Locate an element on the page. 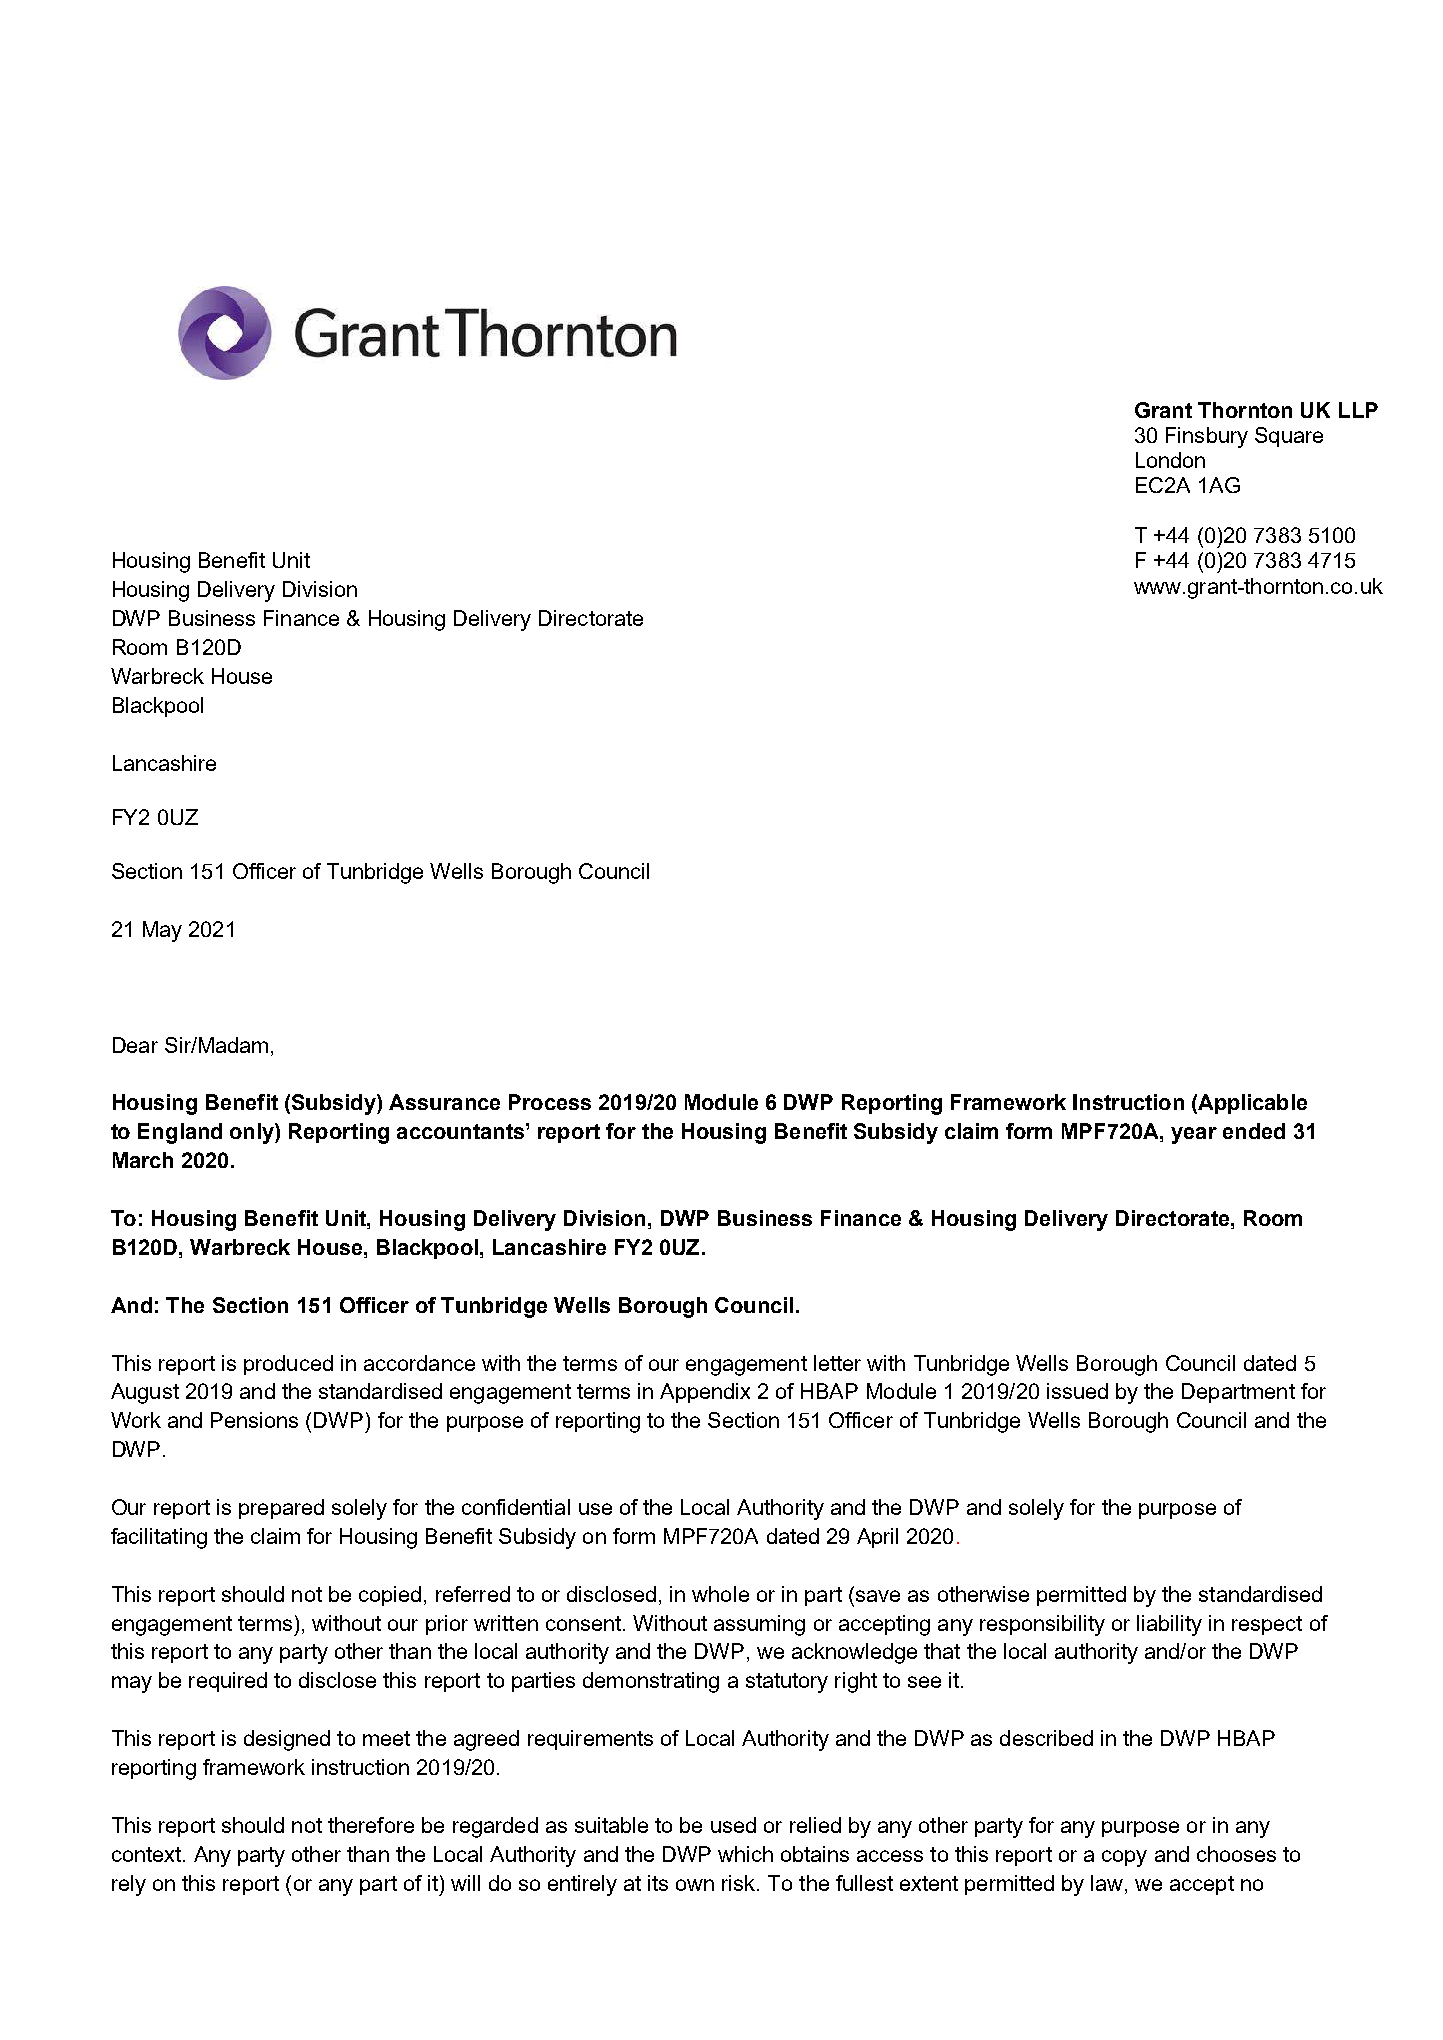 Image resolution: width=1443 pixels, height=2040 pixels. ended is located at coordinates (1254, 1131).
